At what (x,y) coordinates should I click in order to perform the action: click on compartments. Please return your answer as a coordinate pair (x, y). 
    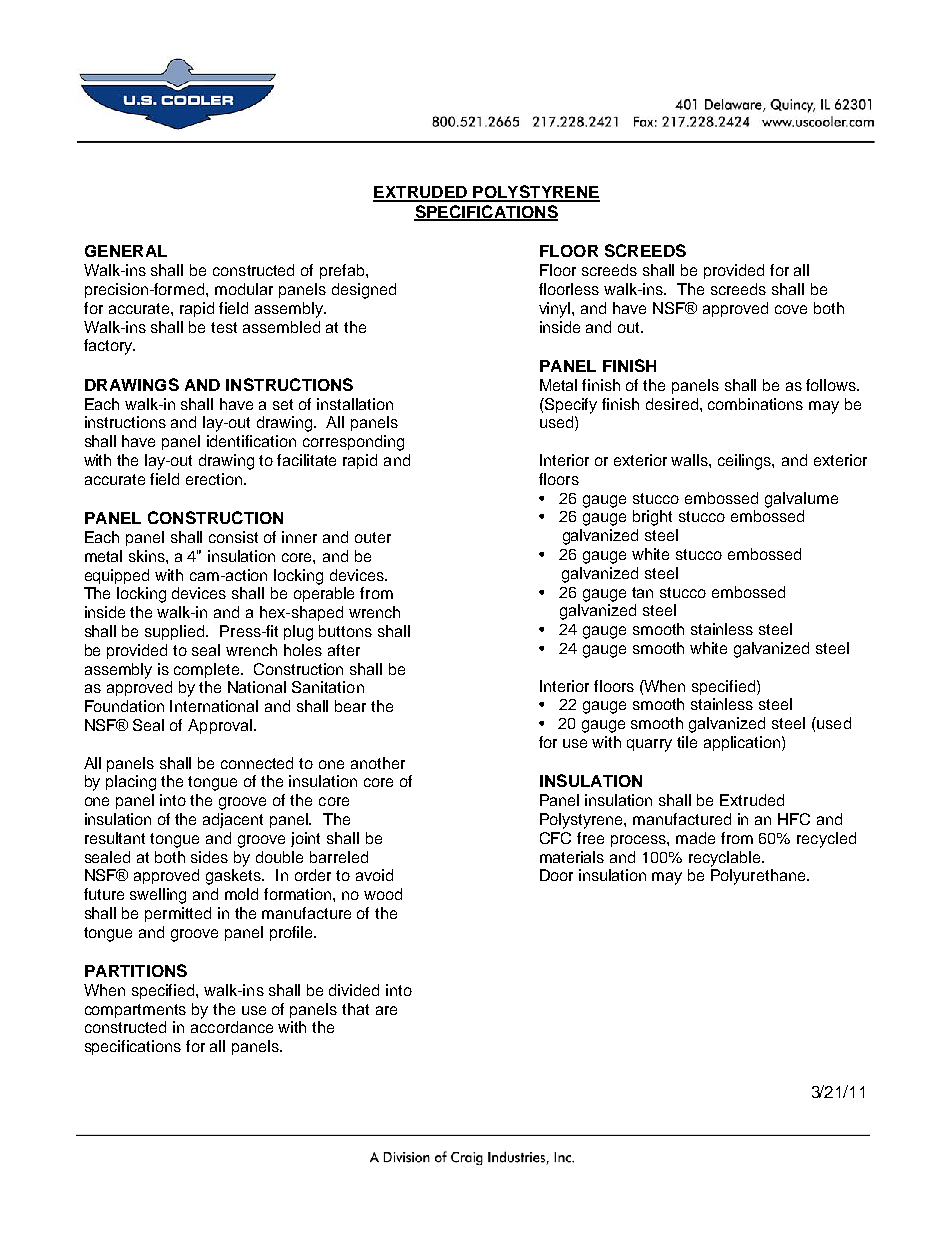
    Looking at the image, I should click on (135, 1011).
